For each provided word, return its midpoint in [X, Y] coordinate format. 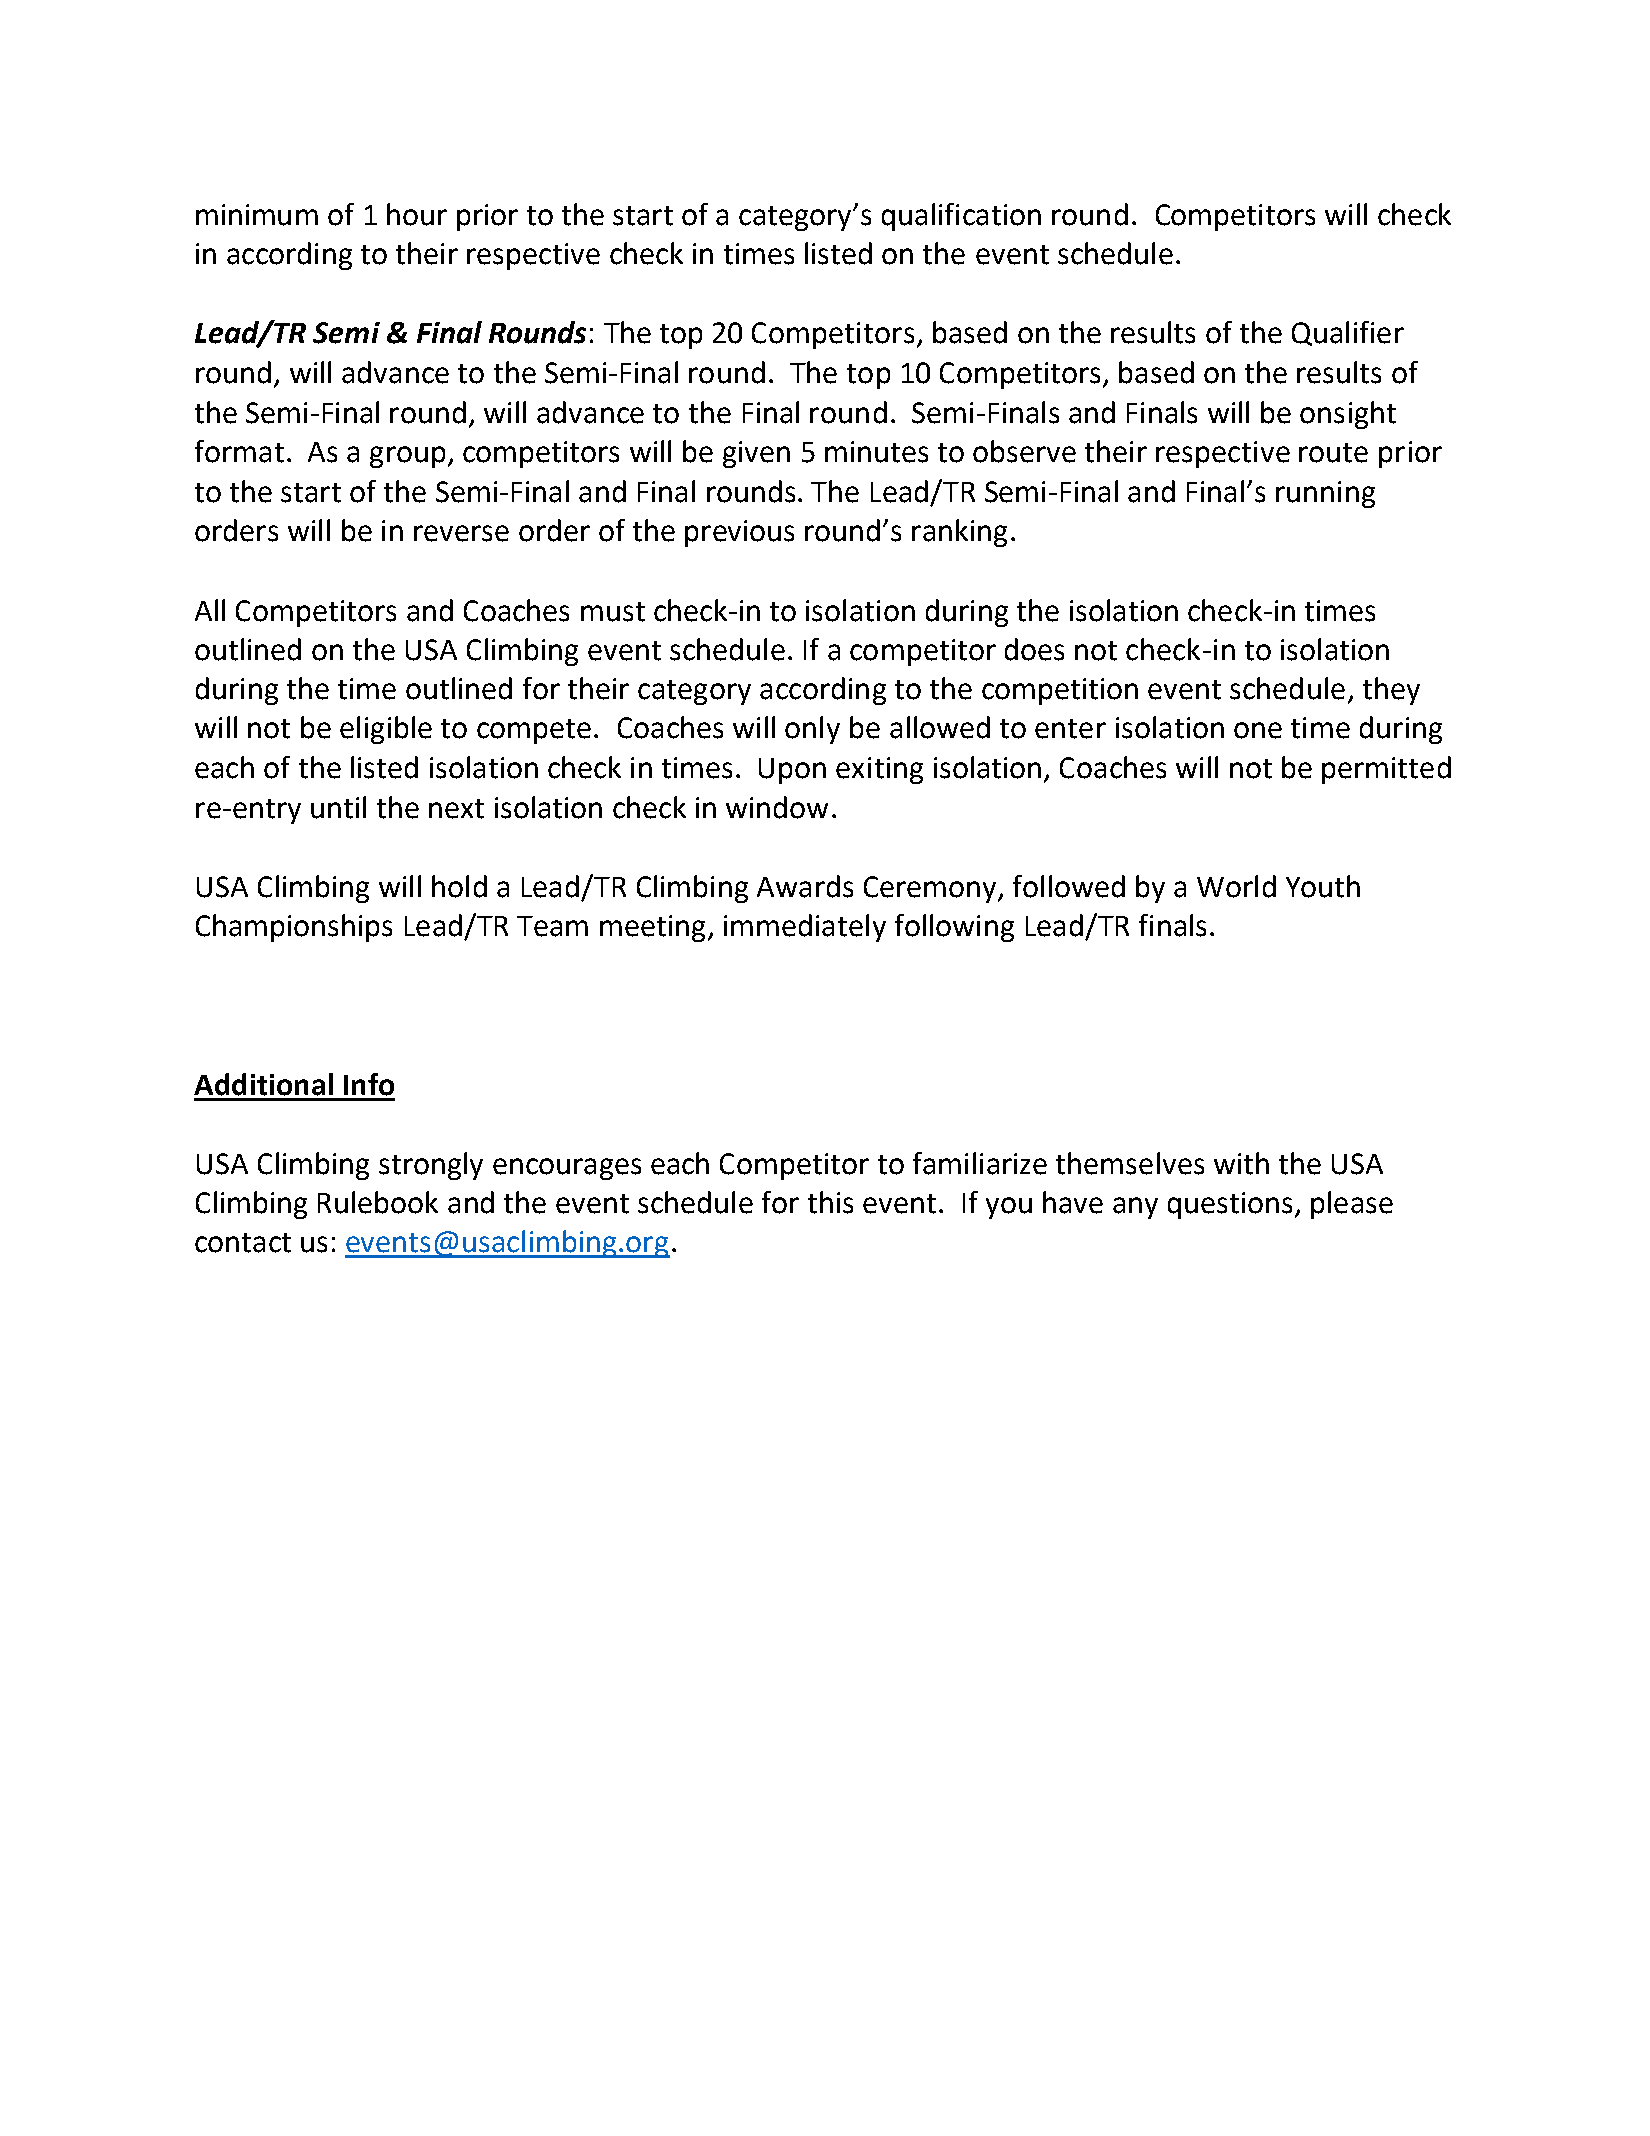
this [830, 1202]
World [1236, 886]
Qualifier [1348, 333]
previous [739, 533]
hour [417, 214]
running [1325, 494]
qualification [961, 217]
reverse [461, 533]
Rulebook [378, 1202]
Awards [805, 886]
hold [459, 886]
